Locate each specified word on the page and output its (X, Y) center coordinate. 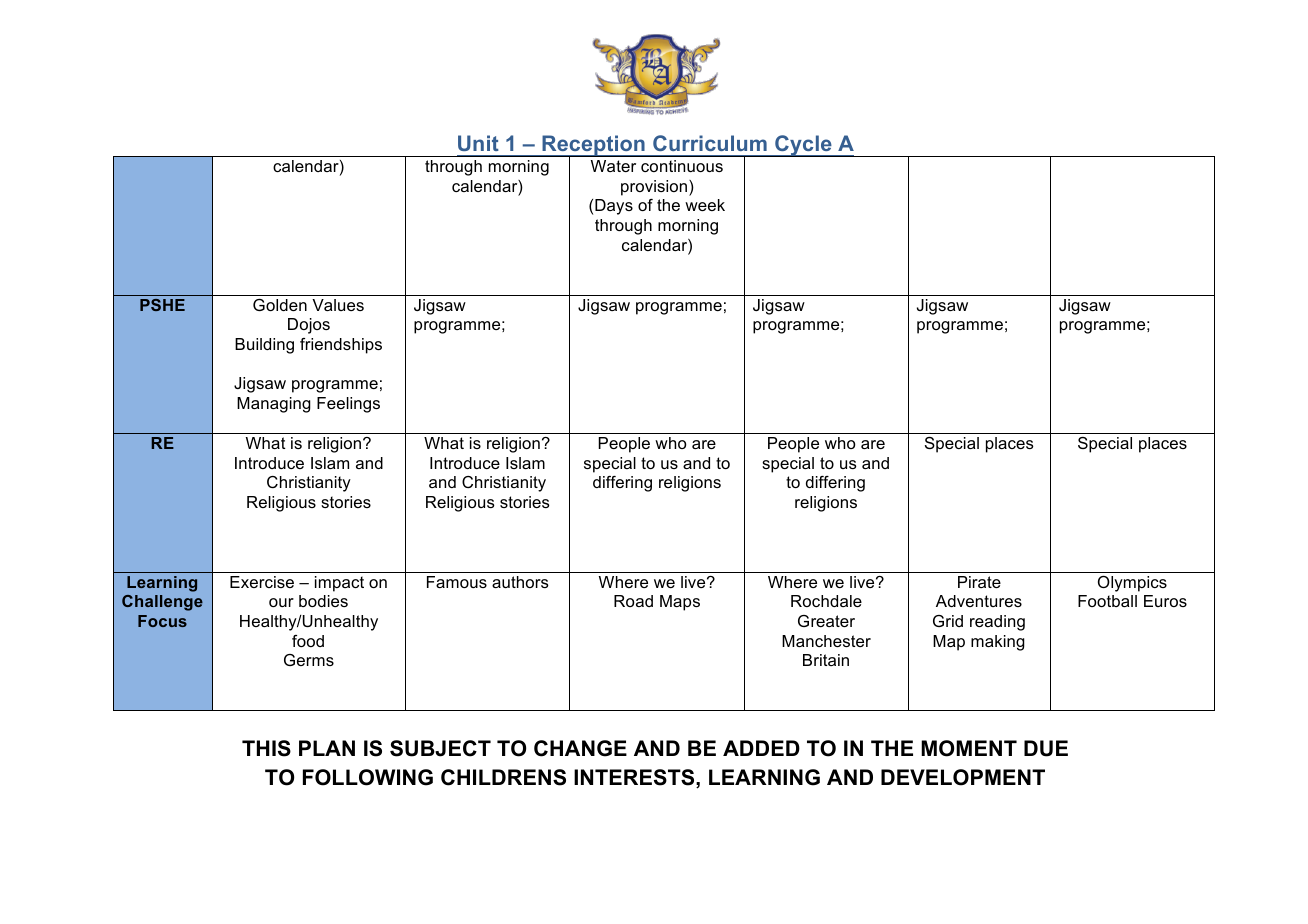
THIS (266, 748)
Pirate (979, 582)
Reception (593, 147)
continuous (682, 166)
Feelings (348, 405)
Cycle (803, 146)
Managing (274, 405)
